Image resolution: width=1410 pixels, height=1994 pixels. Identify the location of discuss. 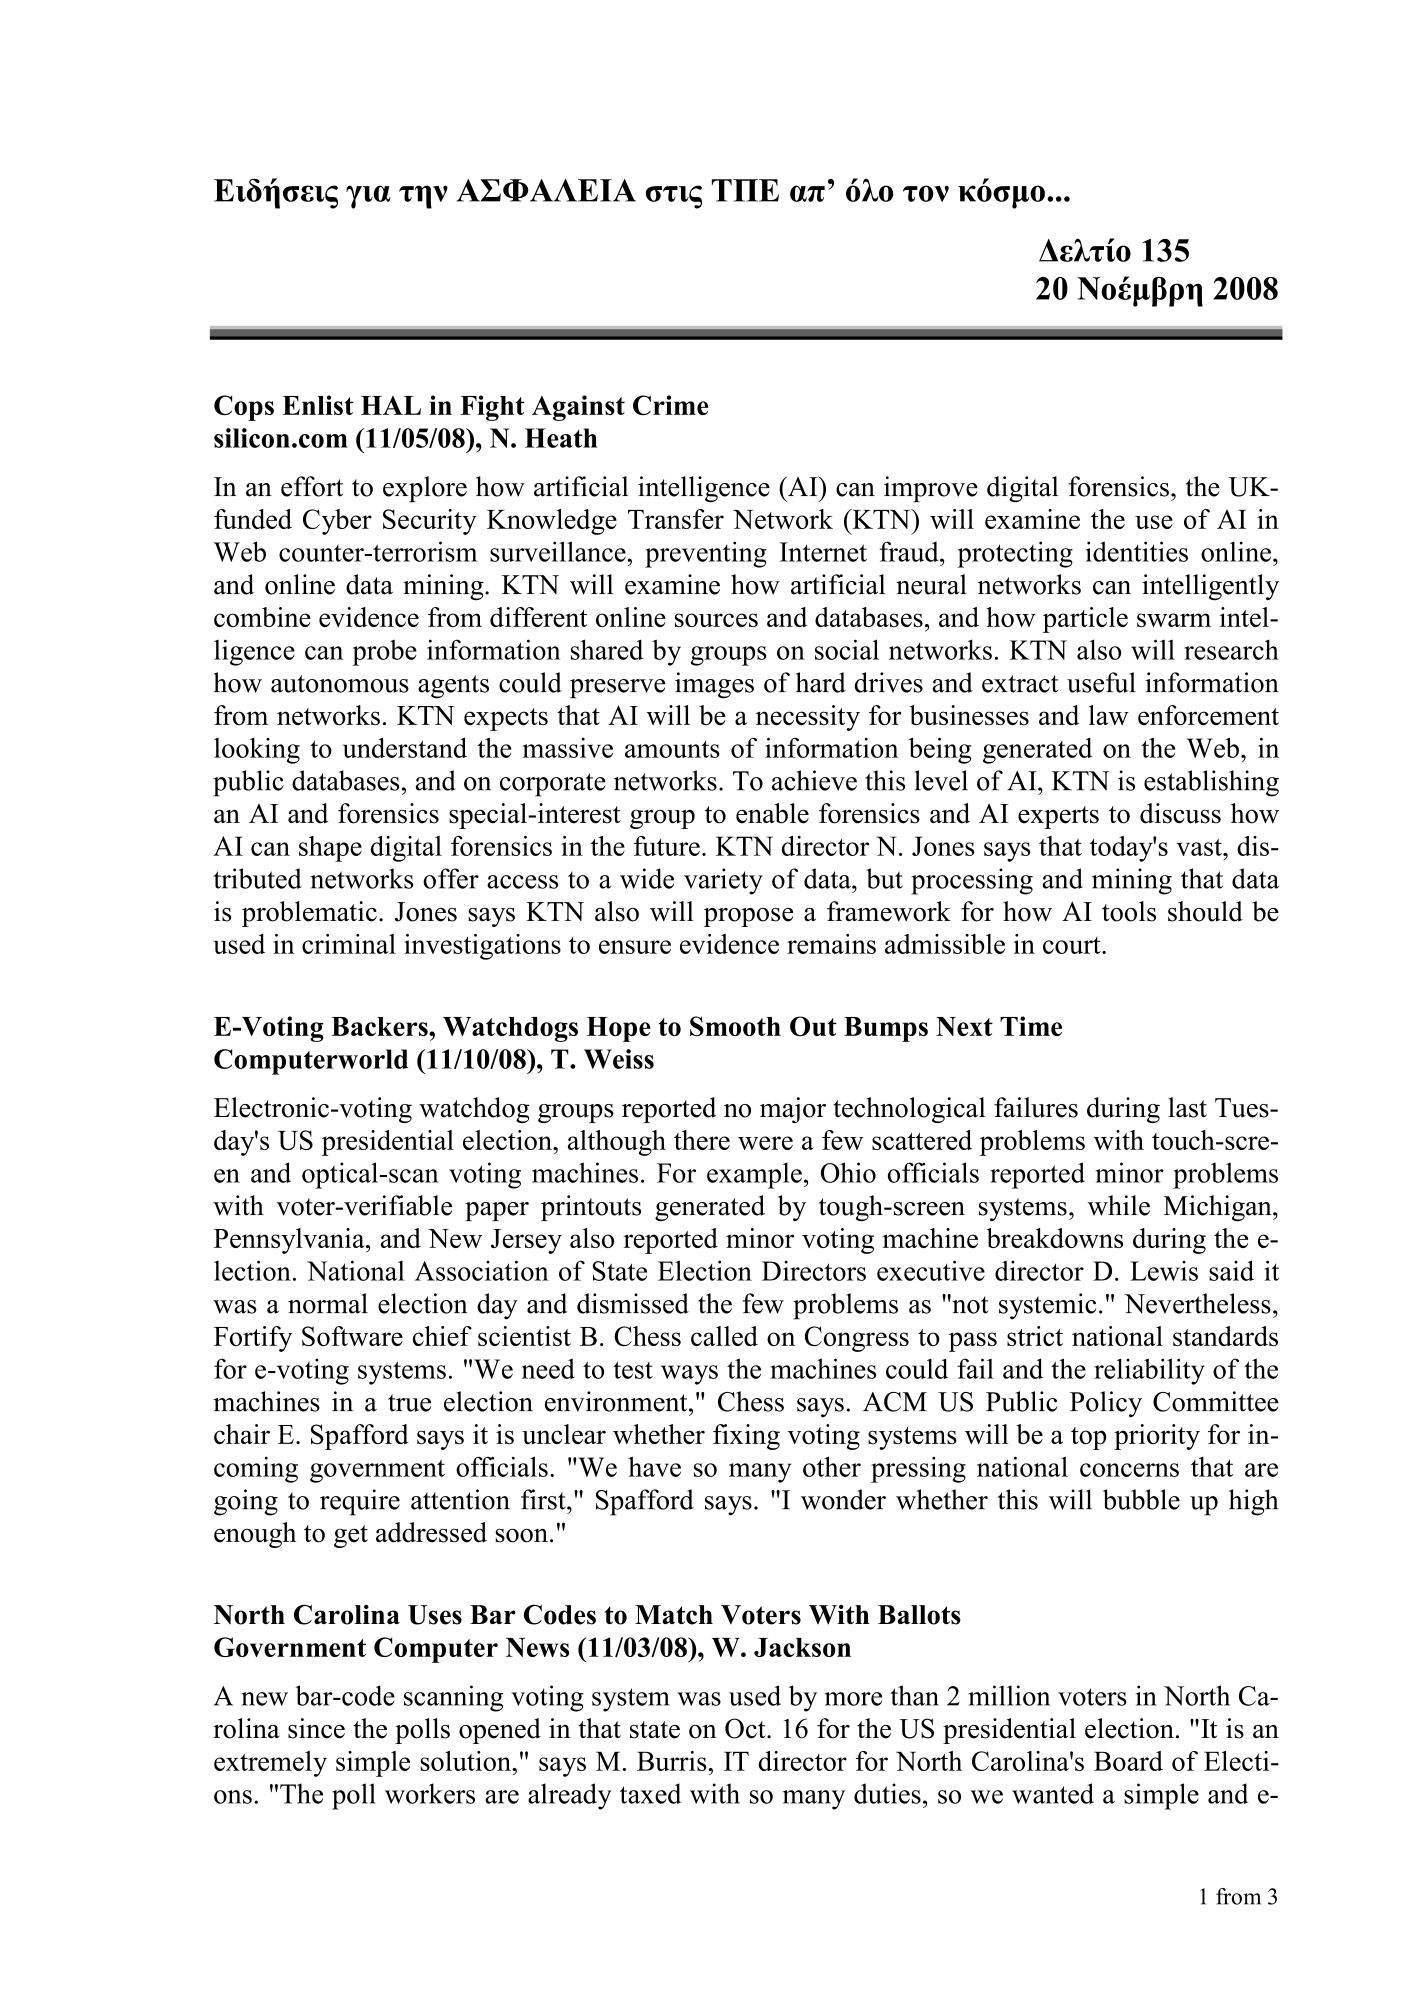
(1180, 813).
